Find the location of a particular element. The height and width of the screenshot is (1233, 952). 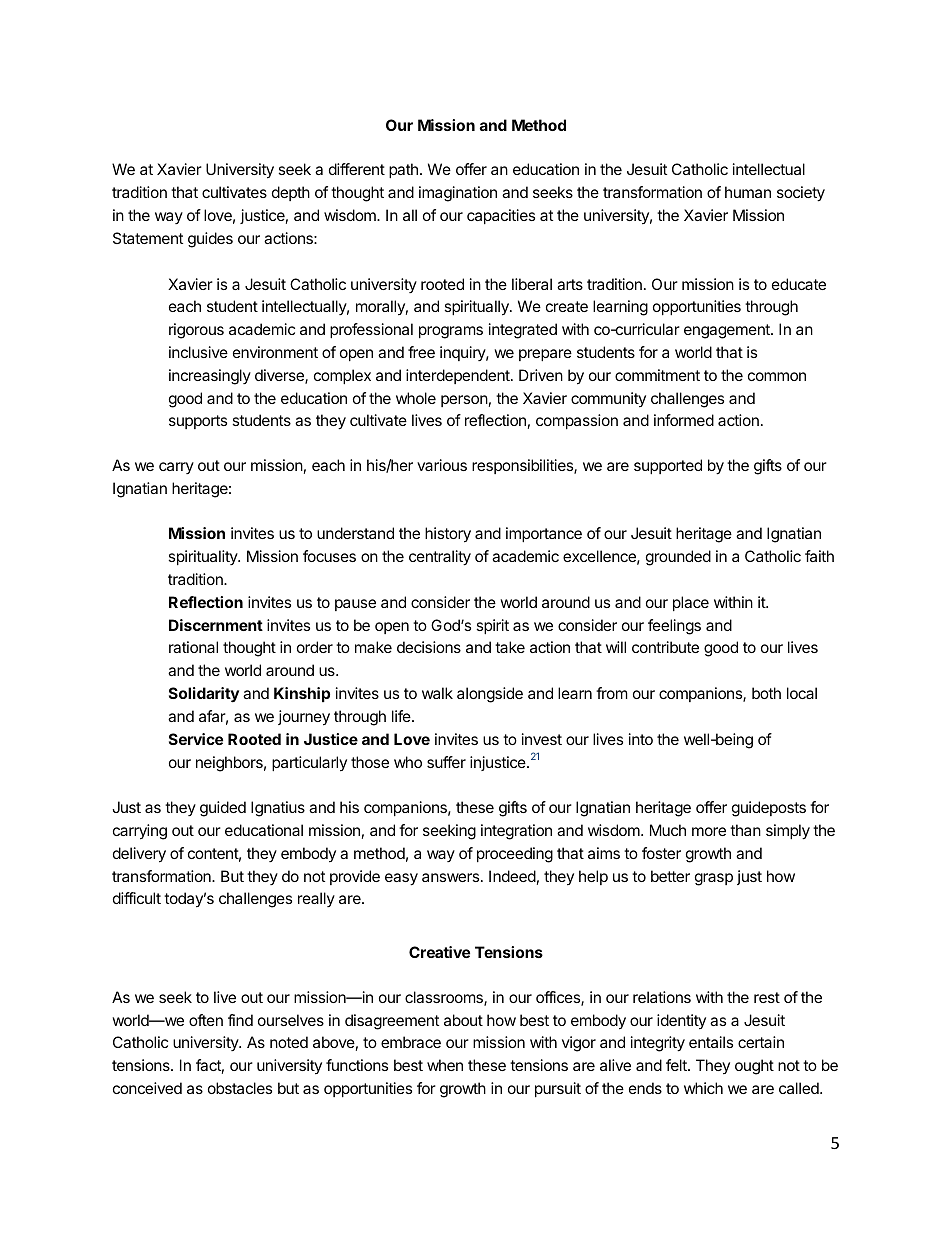

informed is located at coordinates (684, 420).
